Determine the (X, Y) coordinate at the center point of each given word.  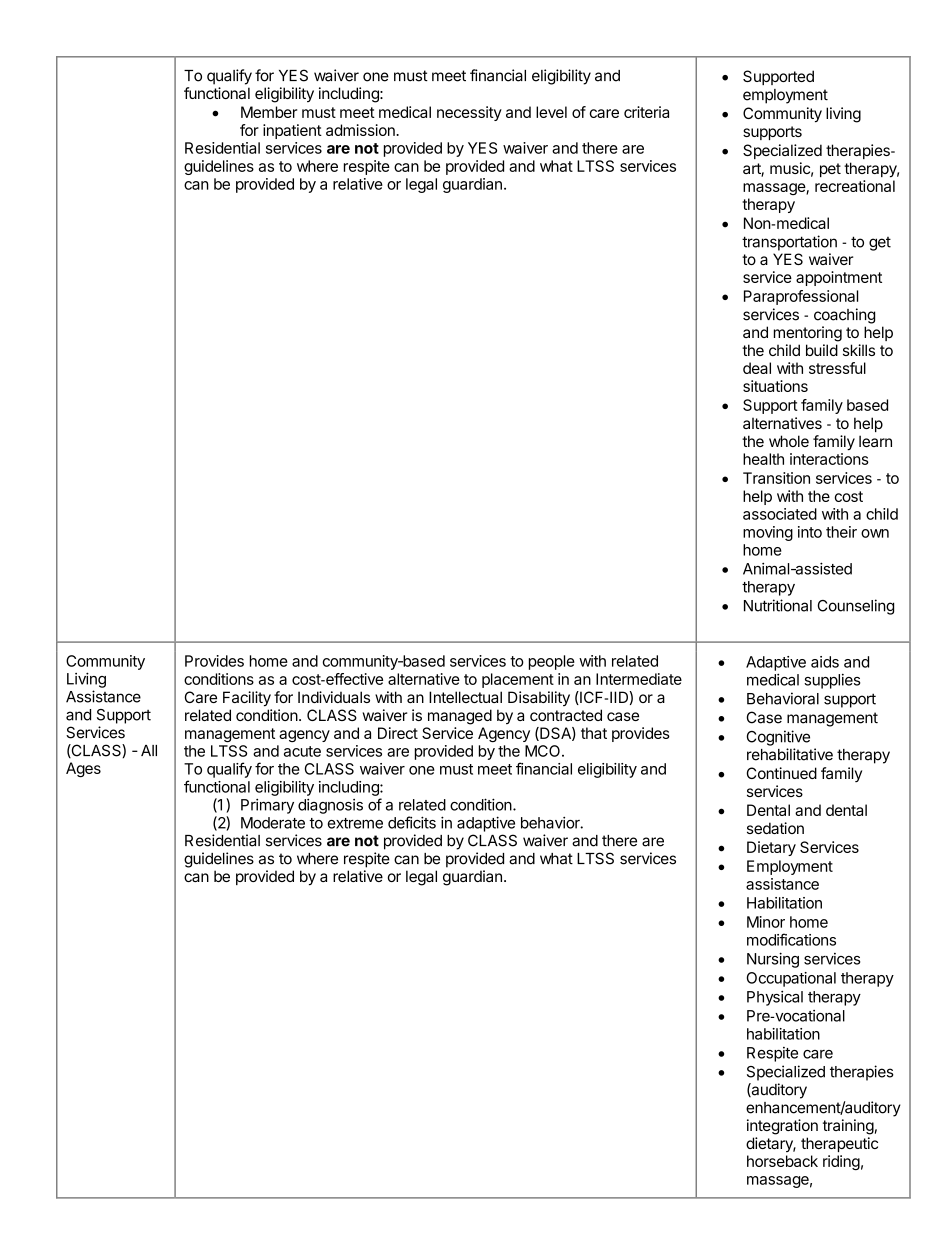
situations (775, 386)
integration (782, 1127)
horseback (782, 1161)
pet (830, 170)
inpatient (292, 131)
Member (269, 112)
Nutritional (778, 605)
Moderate (273, 823)
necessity (469, 113)
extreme (355, 823)
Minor (766, 922)
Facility (247, 699)
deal (757, 368)
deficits (412, 822)
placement (518, 680)
